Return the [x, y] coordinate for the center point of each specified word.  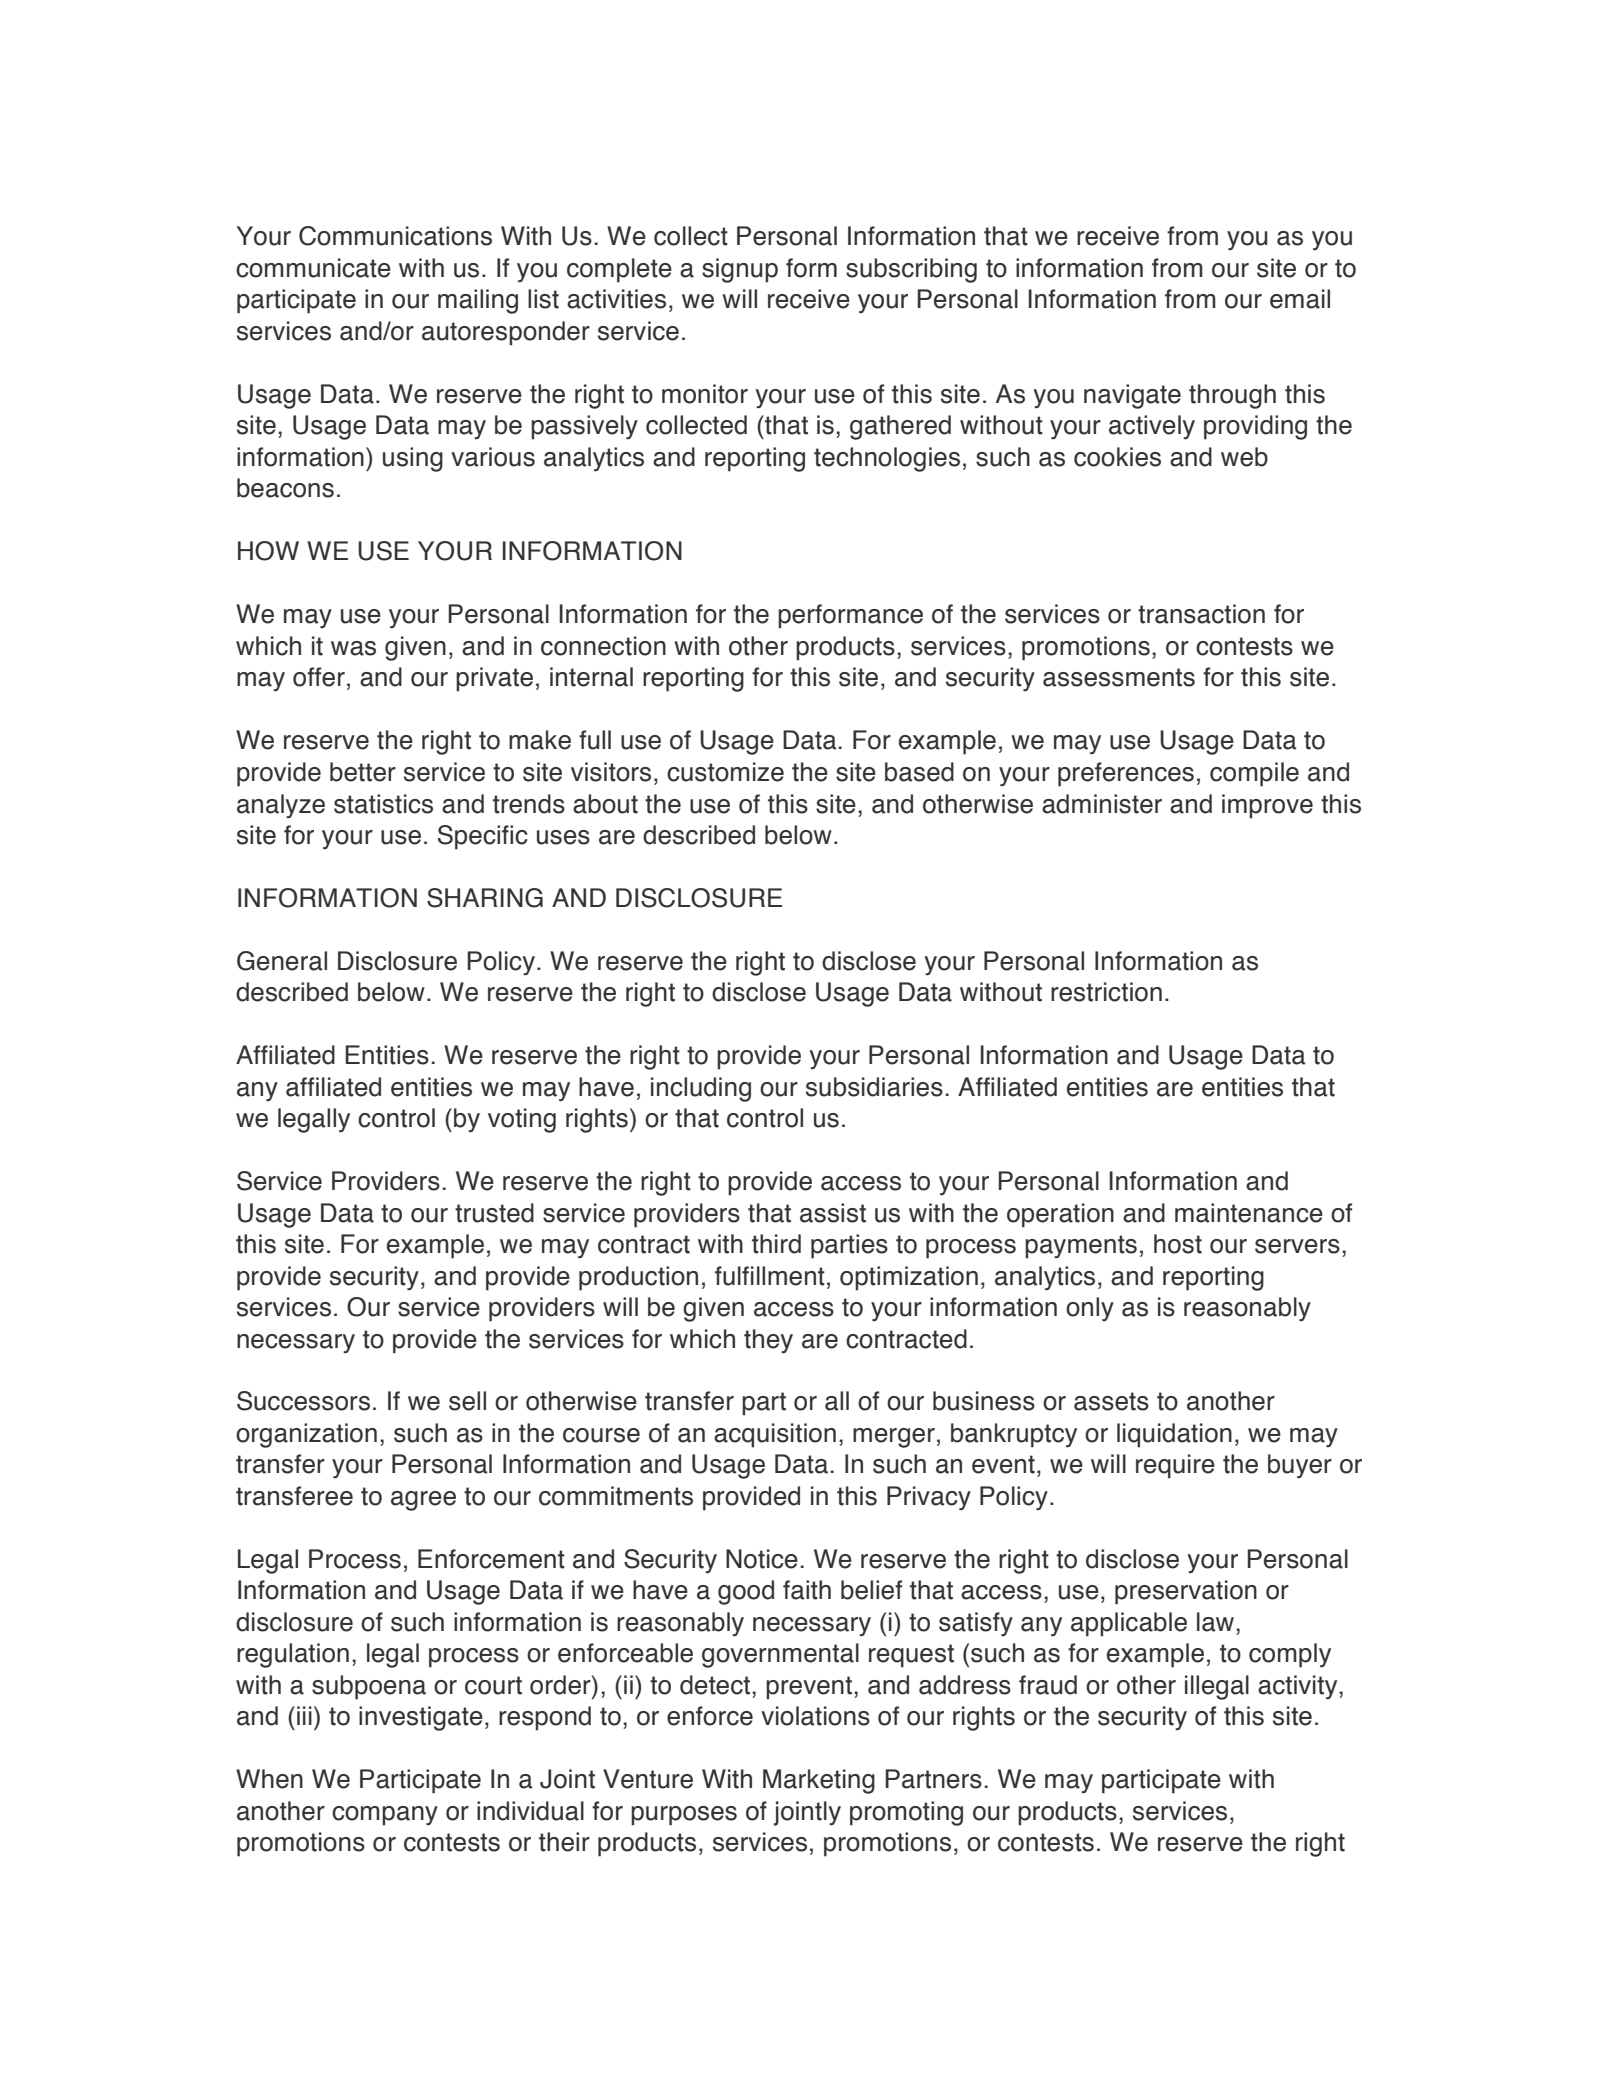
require [1175, 1466]
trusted [494, 1213]
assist [833, 1213]
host [1178, 1244]
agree [423, 1501]
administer [1102, 804]
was [353, 648]
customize [725, 772]
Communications [395, 236]
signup [740, 270]
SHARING [485, 898]
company [385, 1816]
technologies [887, 459]
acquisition [775, 1435]
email [1300, 299]
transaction [1201, 614]
